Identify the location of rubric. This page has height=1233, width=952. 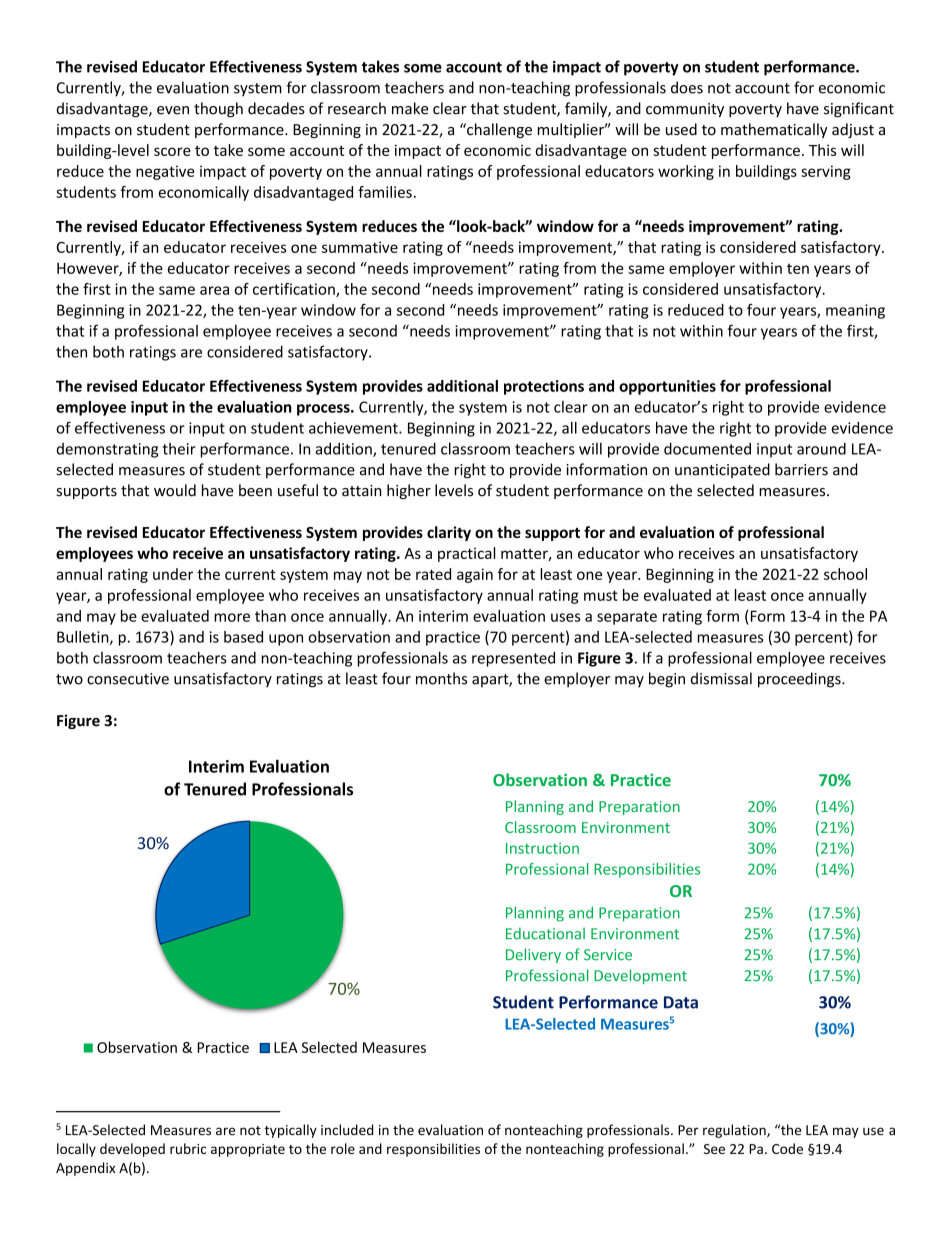
(188, 1148).
